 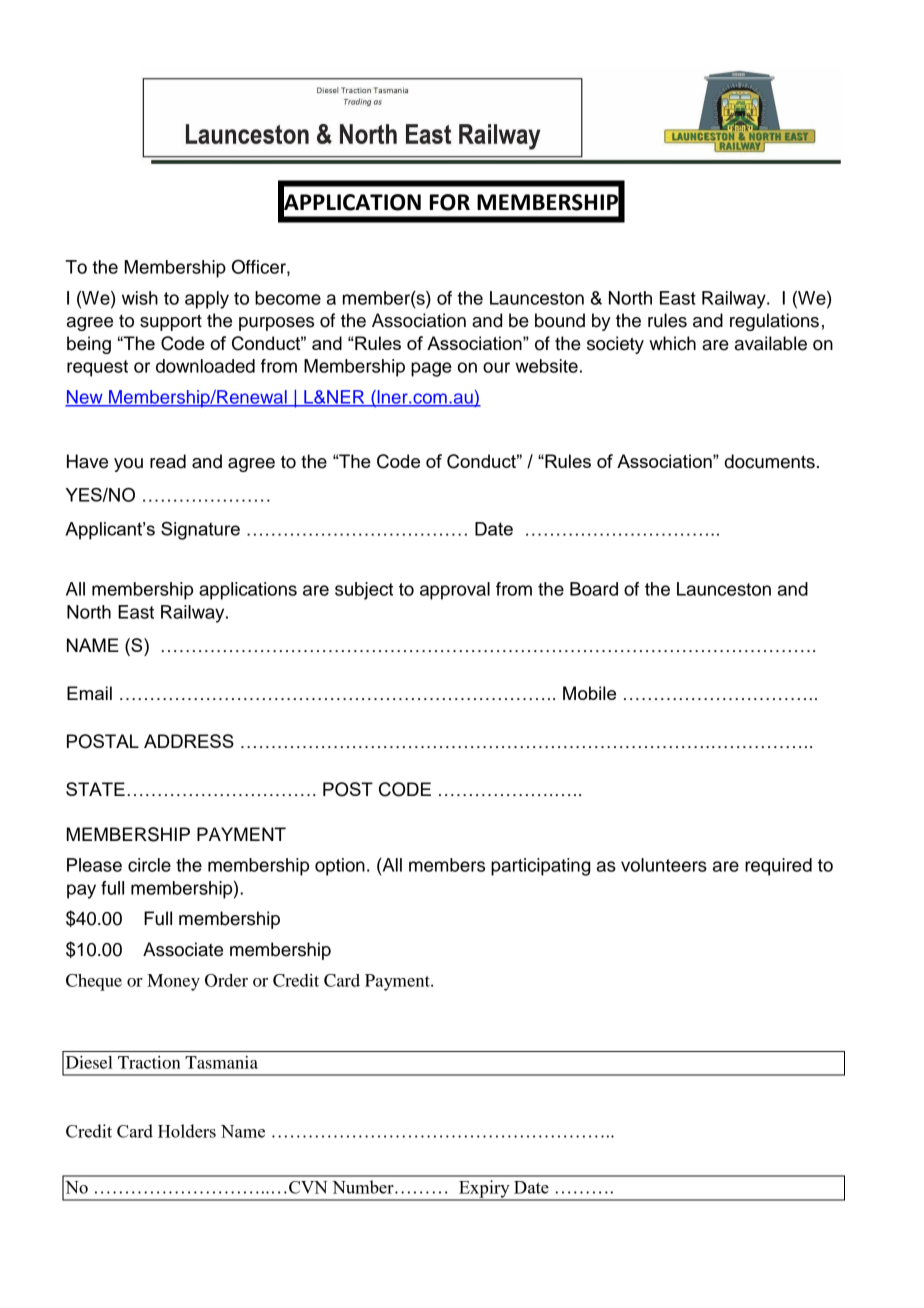 What do you see at coordinates (140, 298) in the document?
I see `wish` at bounding box center [140, 298].
